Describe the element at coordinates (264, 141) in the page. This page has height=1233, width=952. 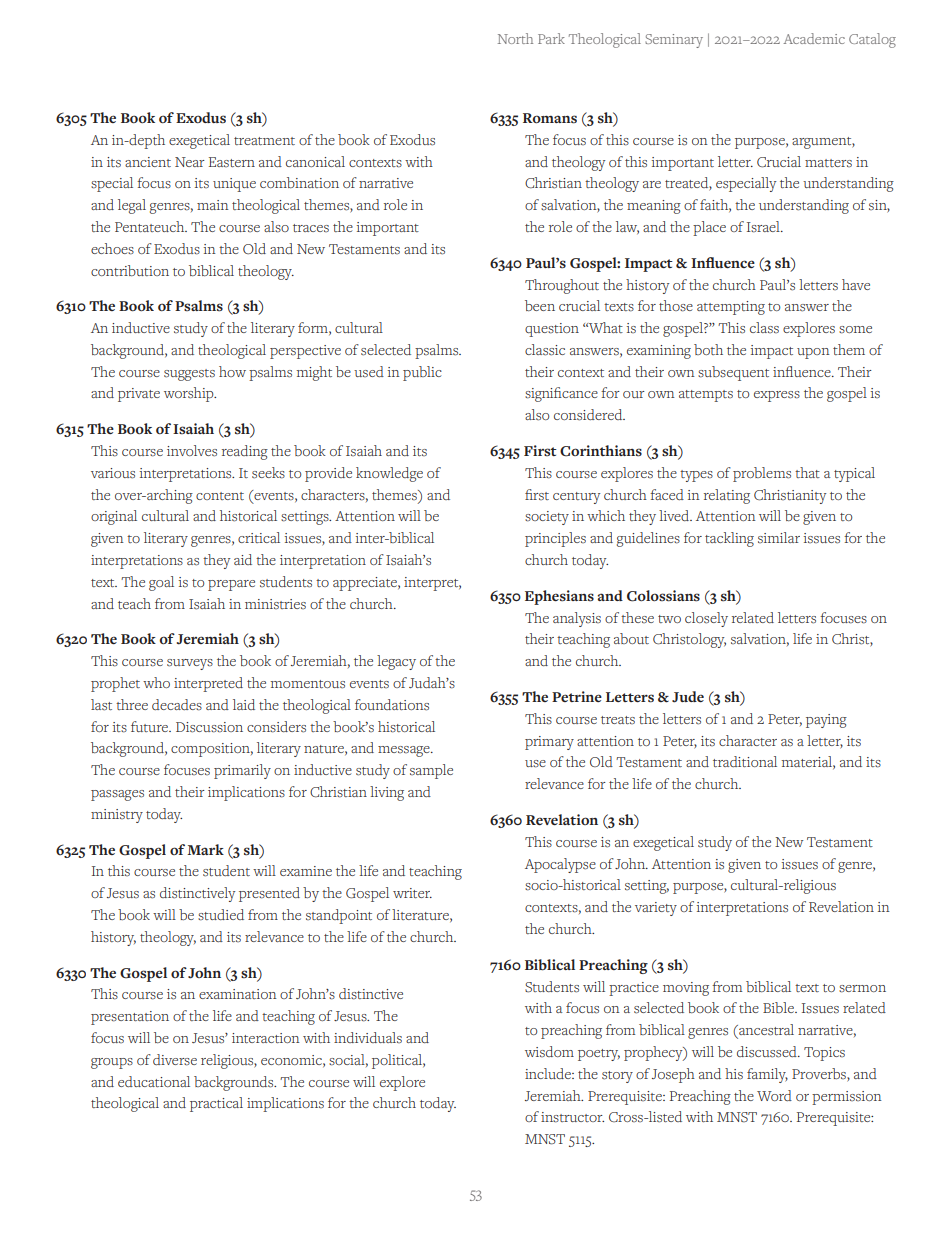
I see `treatment` at that location.
